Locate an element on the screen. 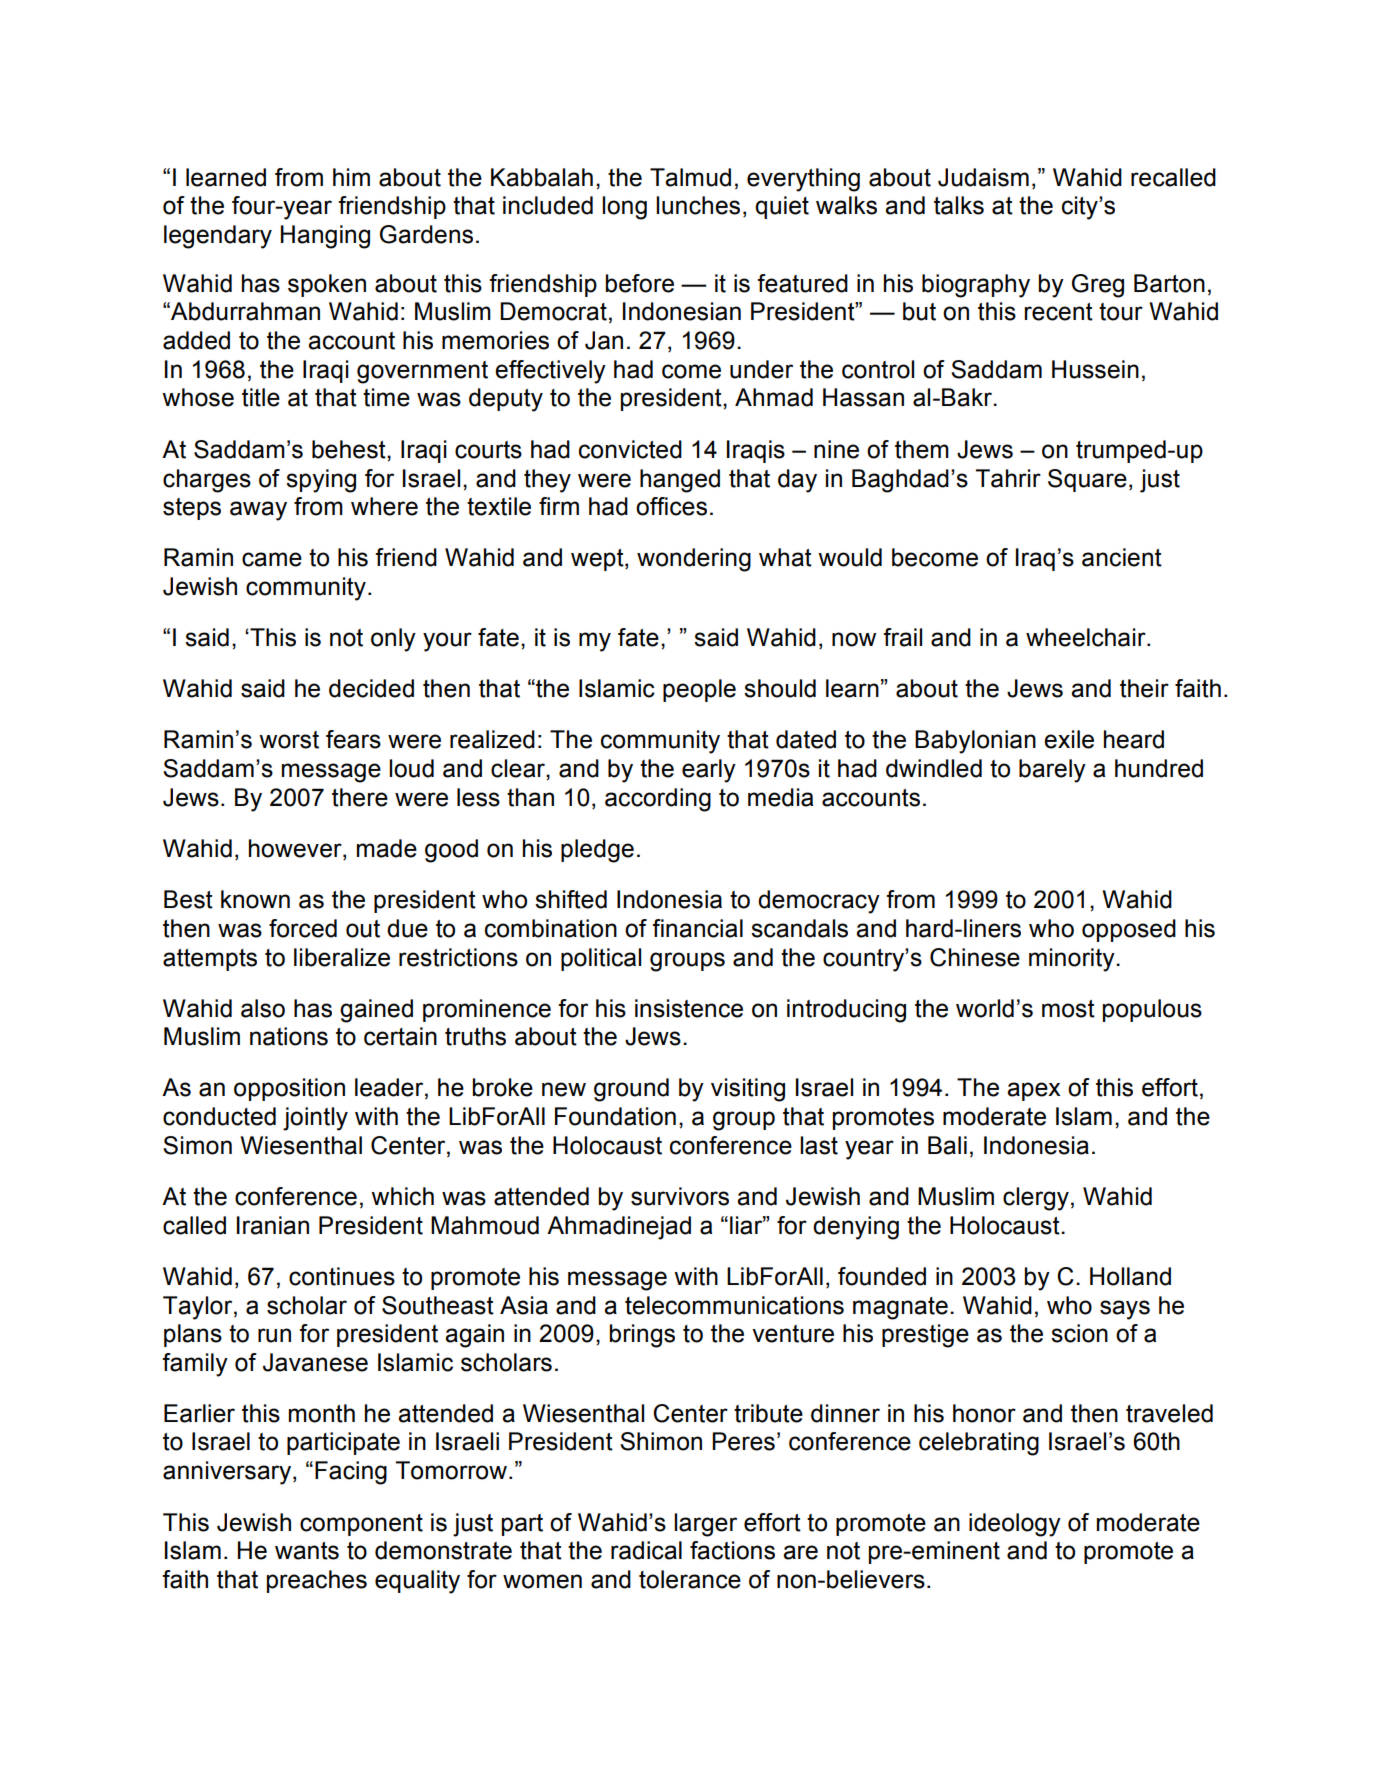 The height and width of the screenshot is (1792, 1385). lunches is located at coordinates (698, 205).
